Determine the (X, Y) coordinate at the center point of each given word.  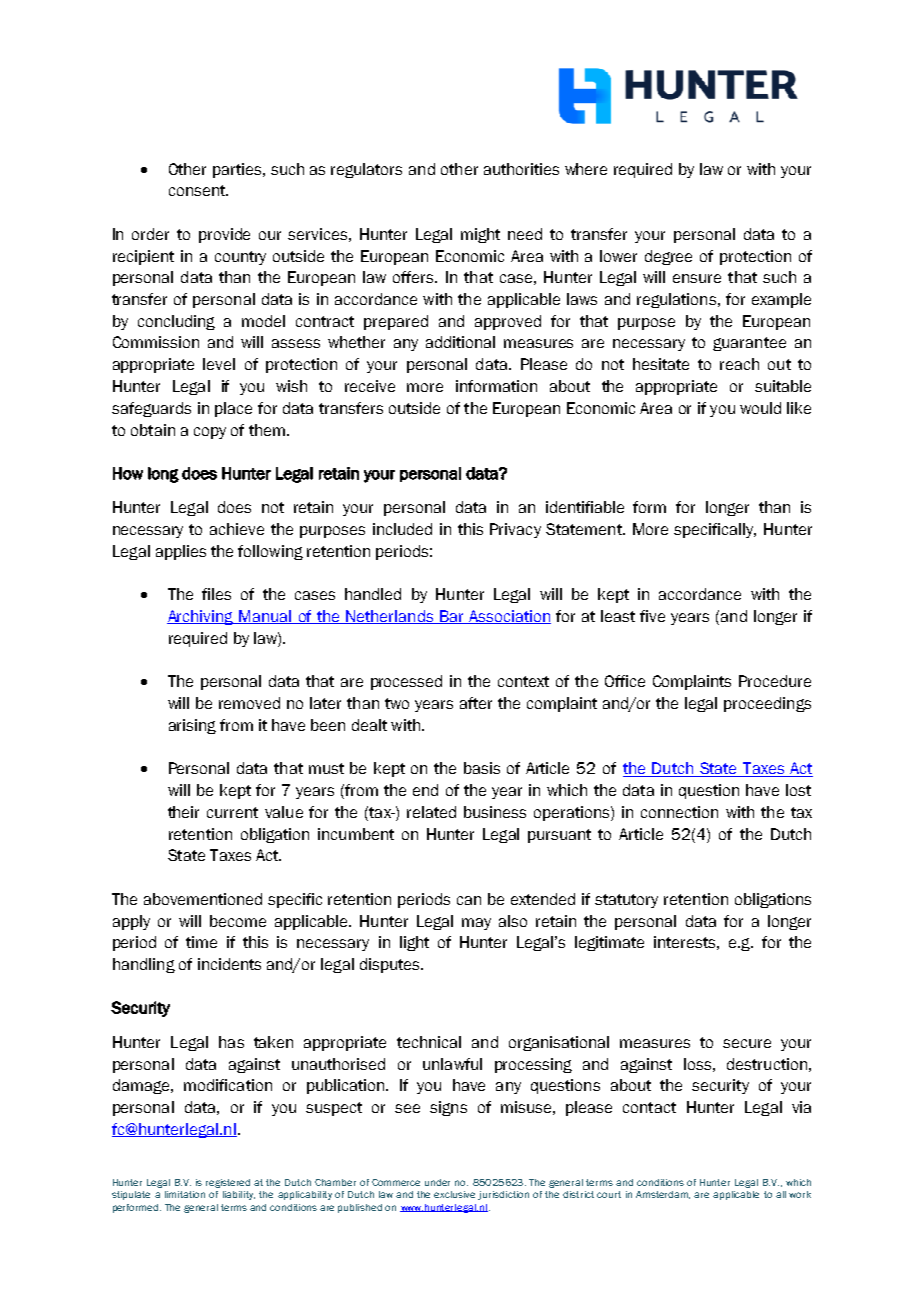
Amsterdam (663, 1195)
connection (679, 812)
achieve (237, 529)
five (652, 616)
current (232, 812)
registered (228, 1183)
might (480, 235)
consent (198, 190)
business (495, 812)
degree (668, 257)
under (437, 1182)
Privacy (515, 530)
